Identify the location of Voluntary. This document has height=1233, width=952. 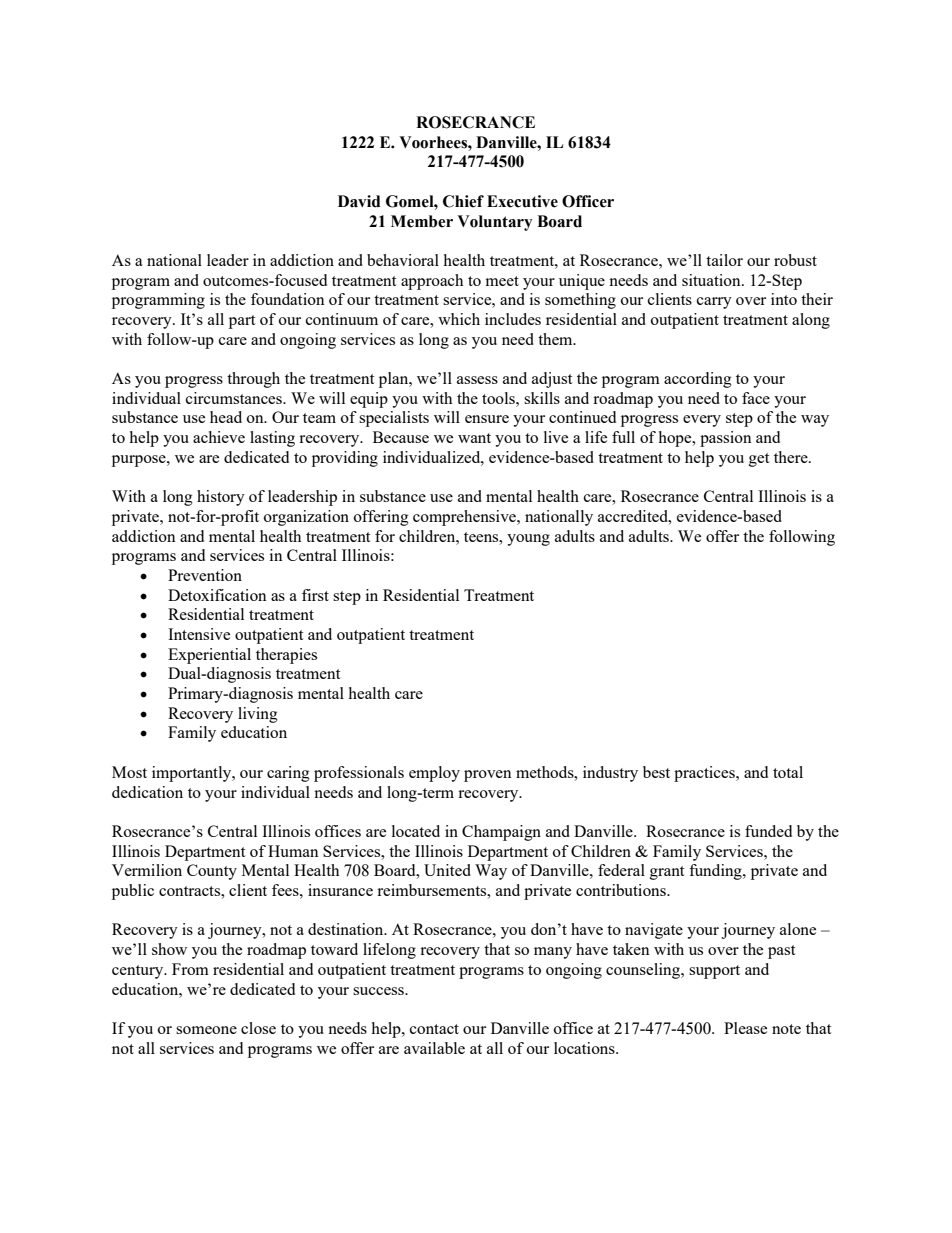
(494, 223).
